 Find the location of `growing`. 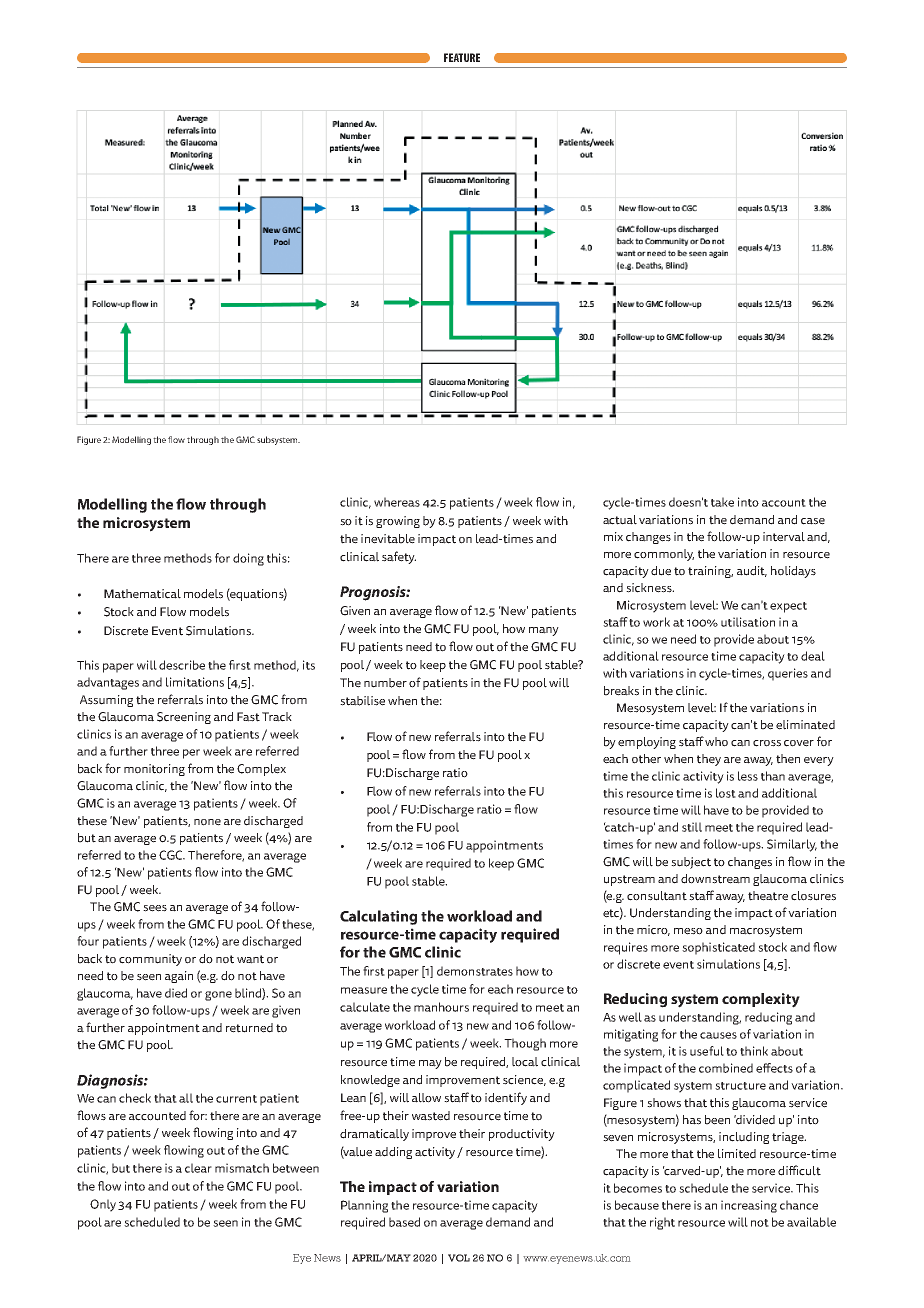

growing is located at coordinates (398, 522).
